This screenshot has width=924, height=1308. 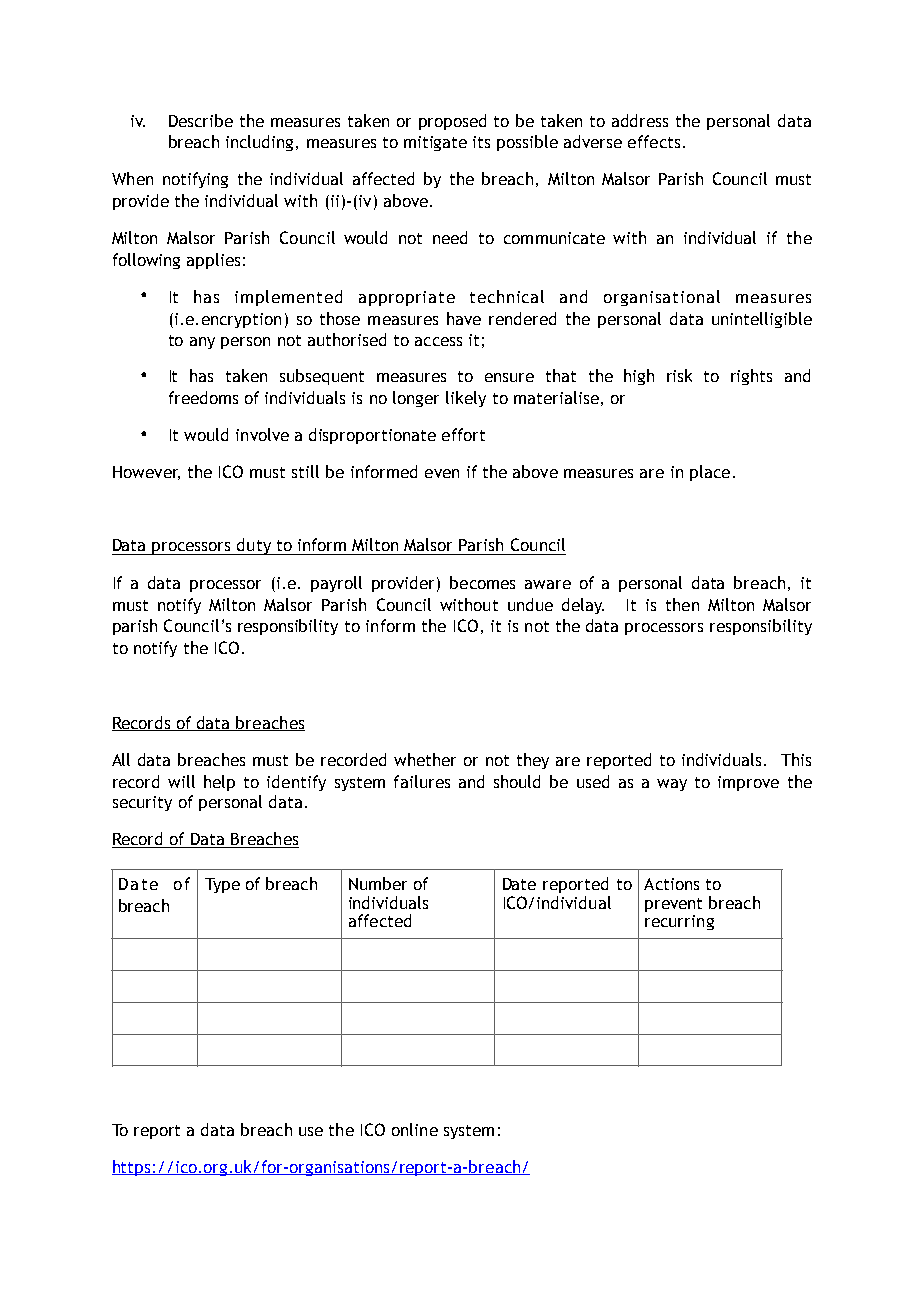 I want to click on online, so click(x=415, y=1129).
